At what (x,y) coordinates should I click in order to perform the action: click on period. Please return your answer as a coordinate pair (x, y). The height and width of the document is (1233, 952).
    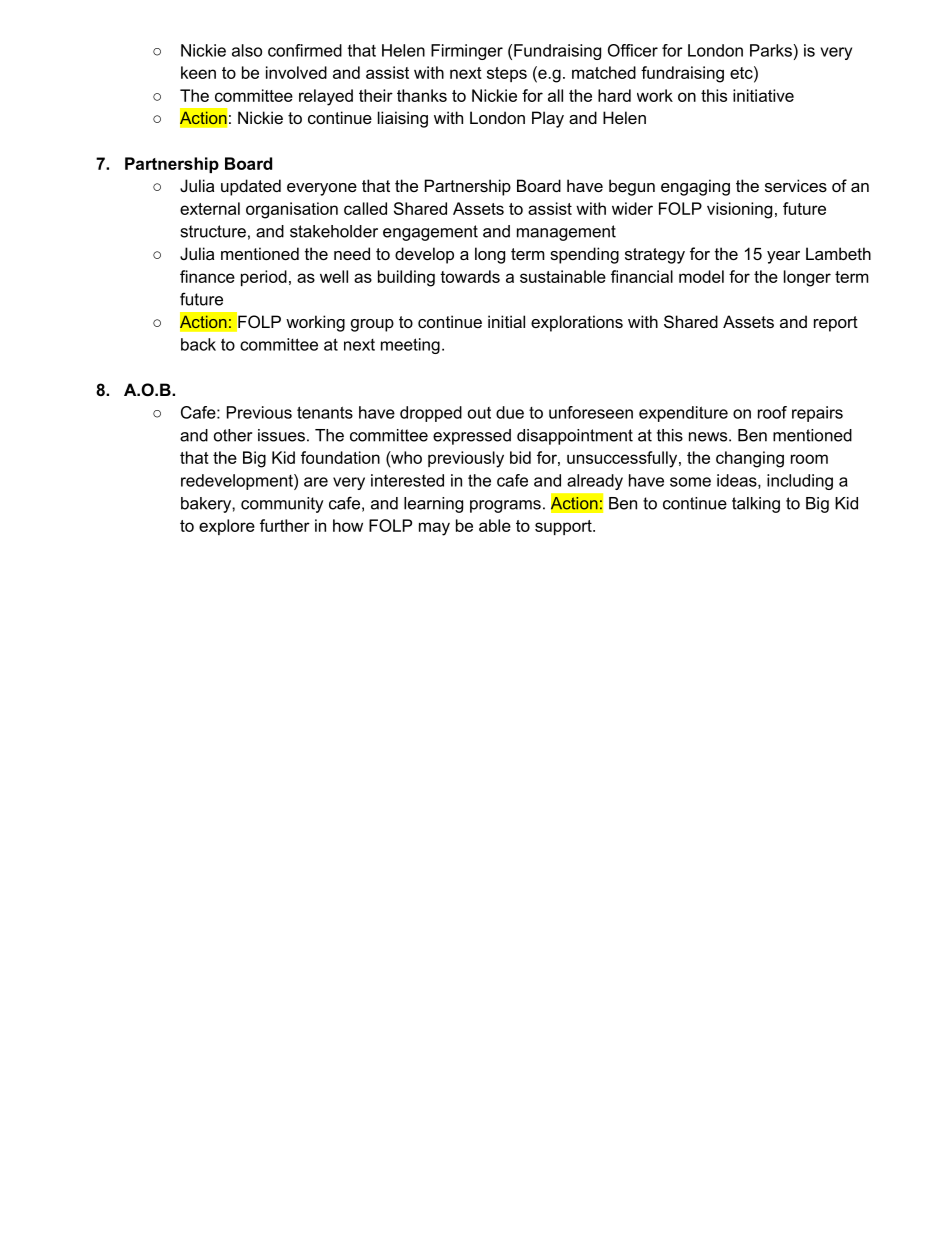
    Looking at the image, I should click on (264, 278).
